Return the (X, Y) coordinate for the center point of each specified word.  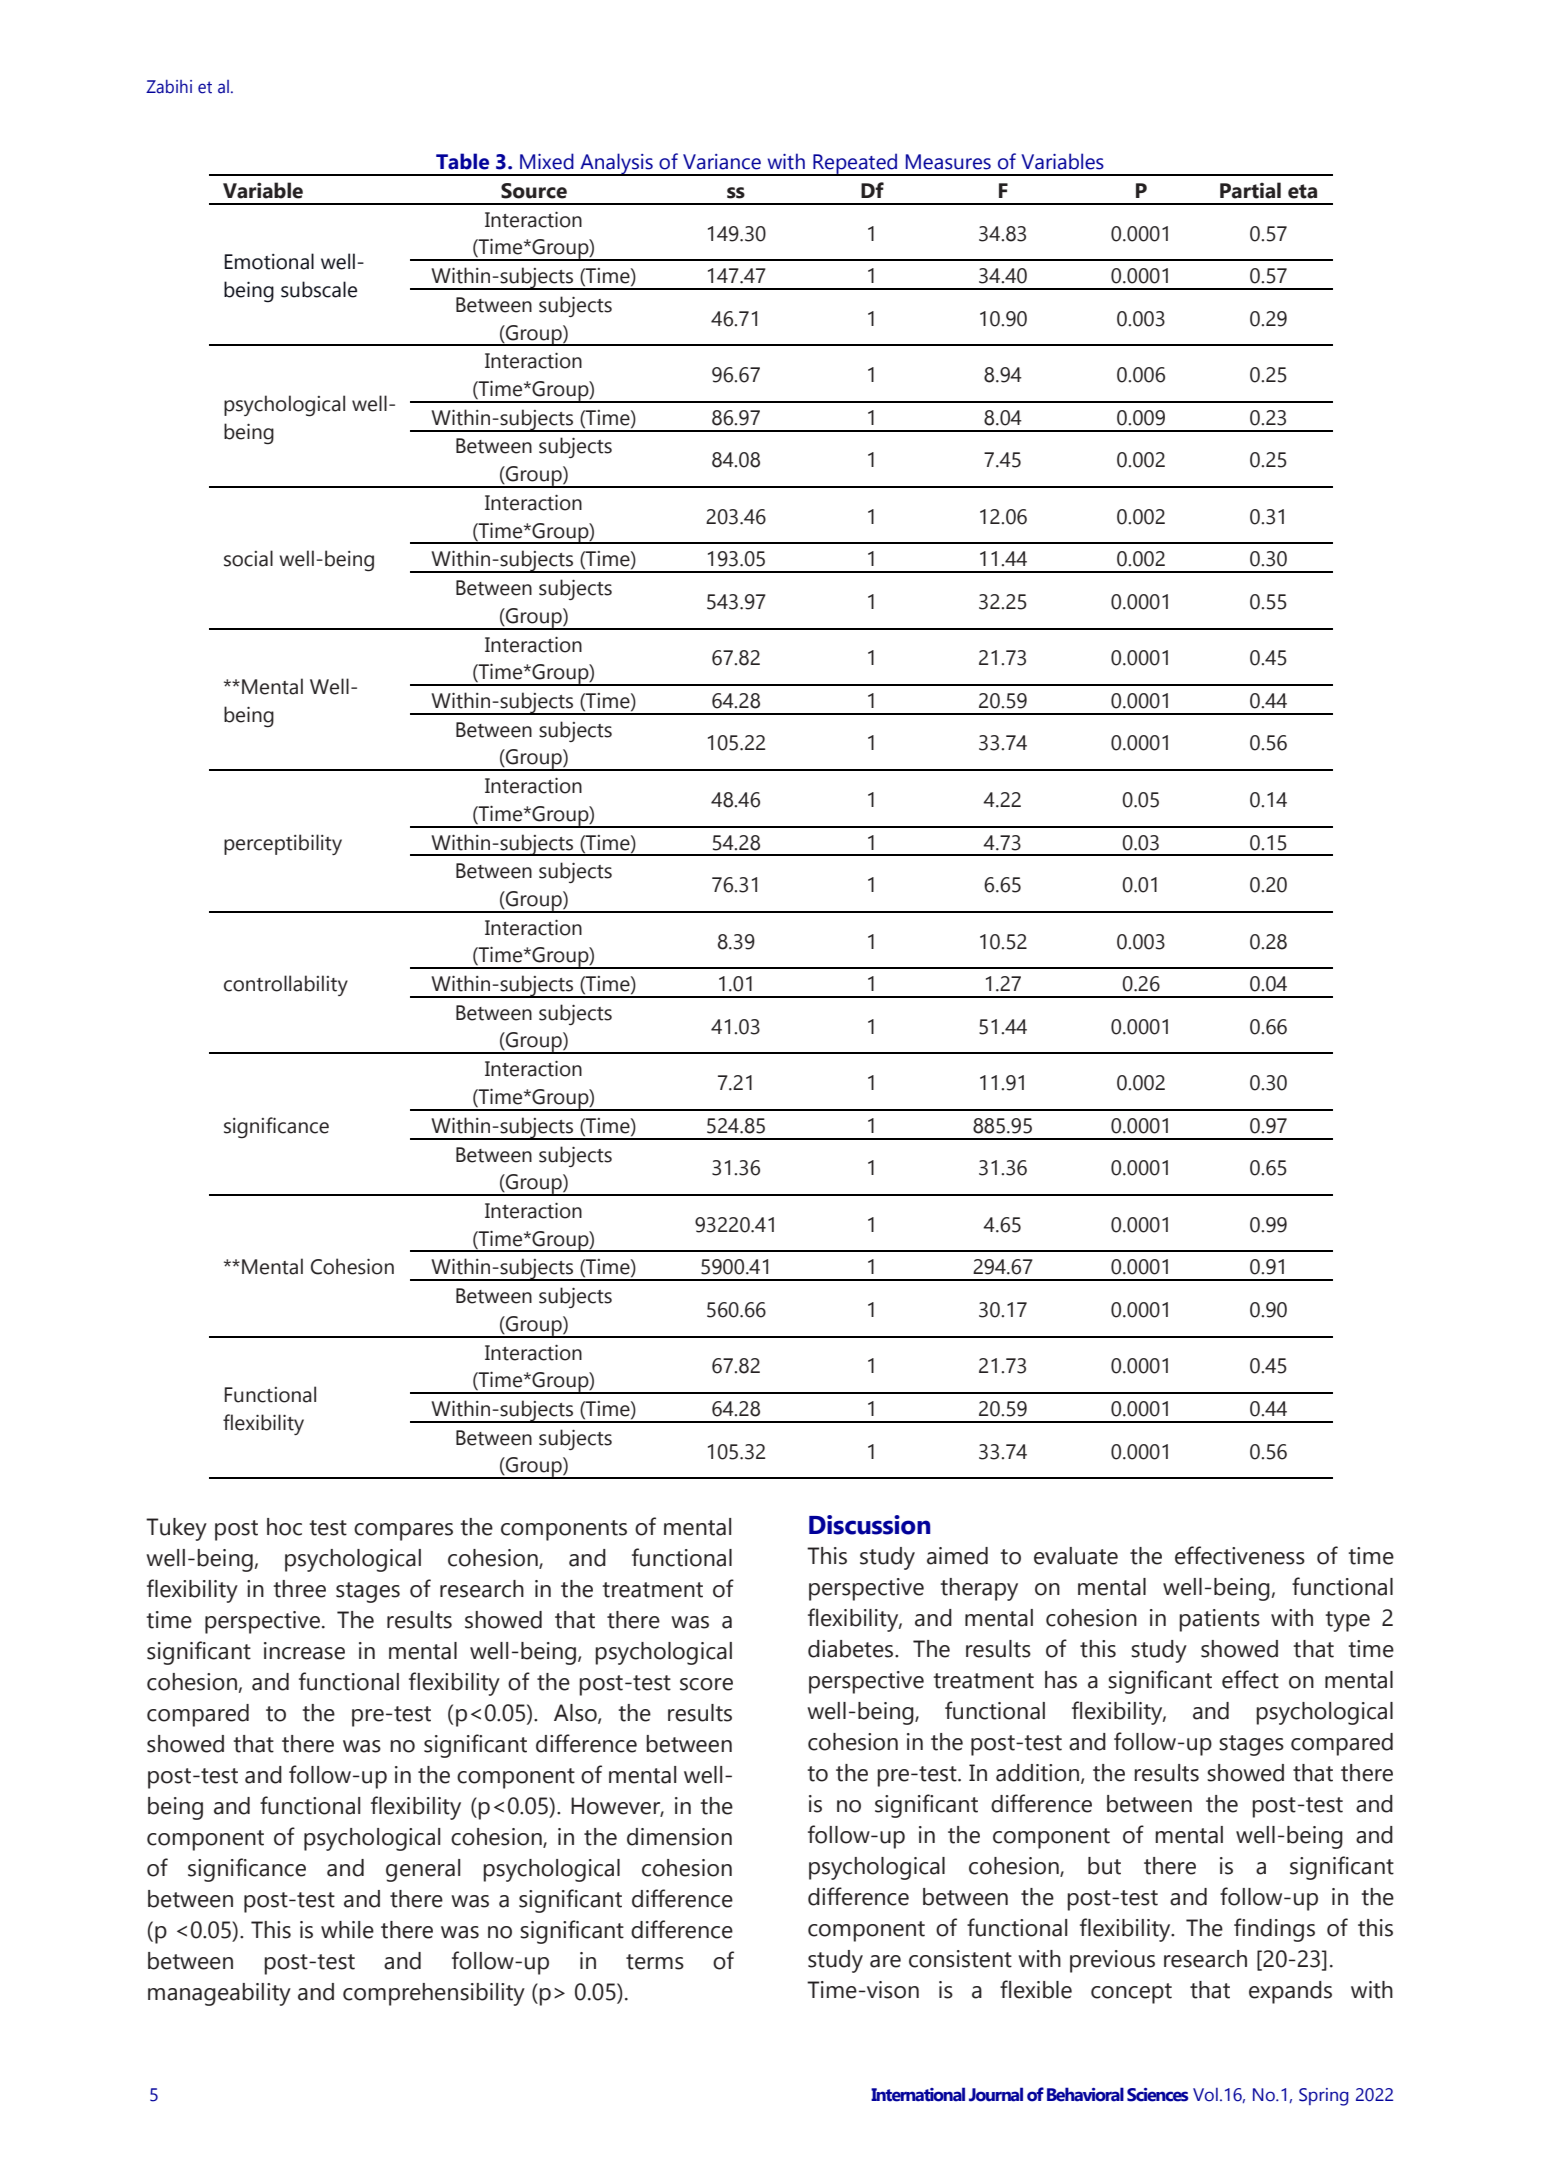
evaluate (1076, 1556)
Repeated (855, 164)
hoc (284, 1527)
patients (1219, 1620)
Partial (1250, 190)
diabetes (852, 1649)
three (299, 1589)
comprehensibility (434, 1994)
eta (1302, 191)
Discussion (869, 1525)
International (918, 2094)
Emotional (269, 261)
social (248, 558)
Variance (722, 162)
